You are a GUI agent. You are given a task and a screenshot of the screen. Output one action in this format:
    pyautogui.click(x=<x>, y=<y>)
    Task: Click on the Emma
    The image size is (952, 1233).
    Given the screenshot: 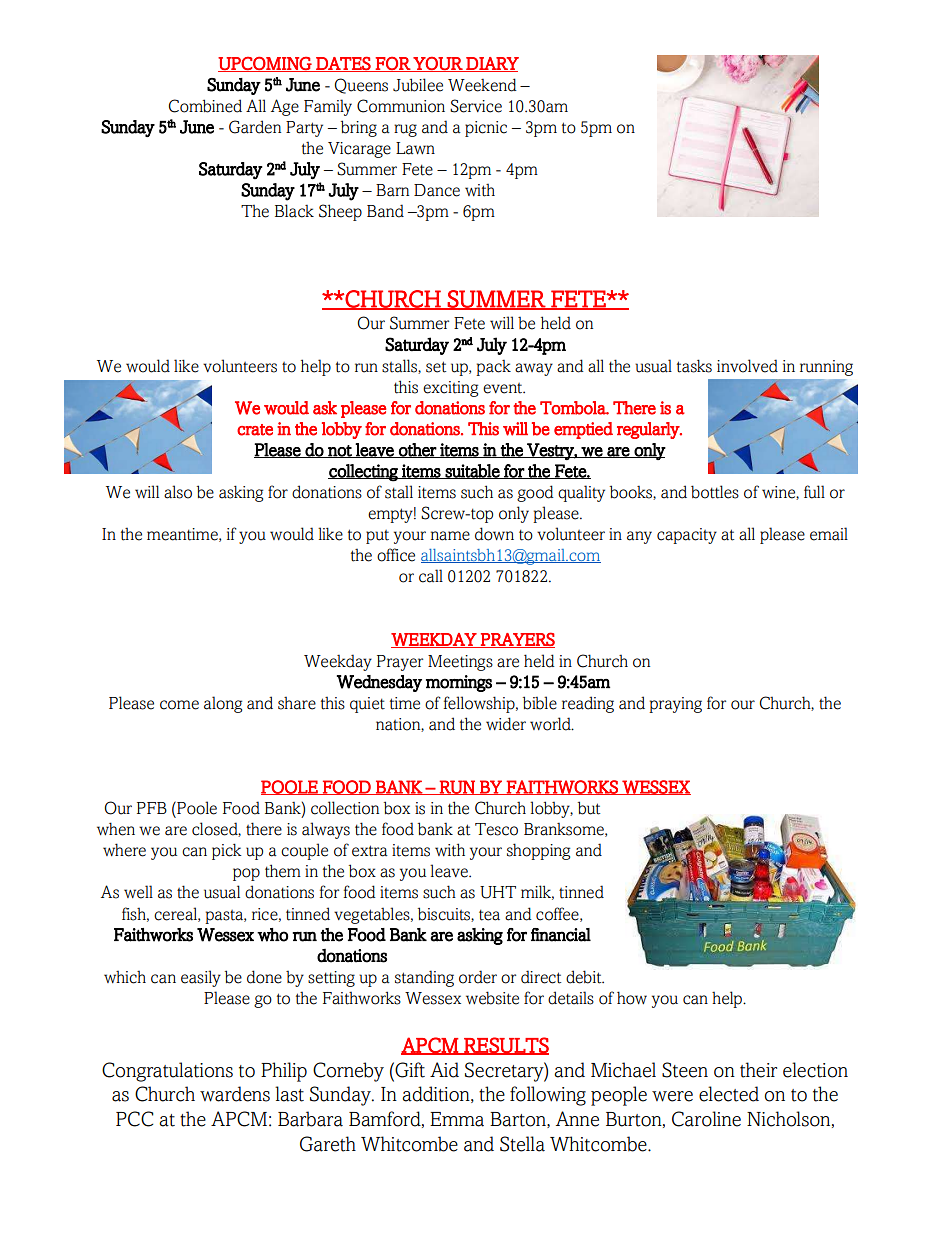 What is the action you would take?
    pyautogui.click(x=457, y=1119)
